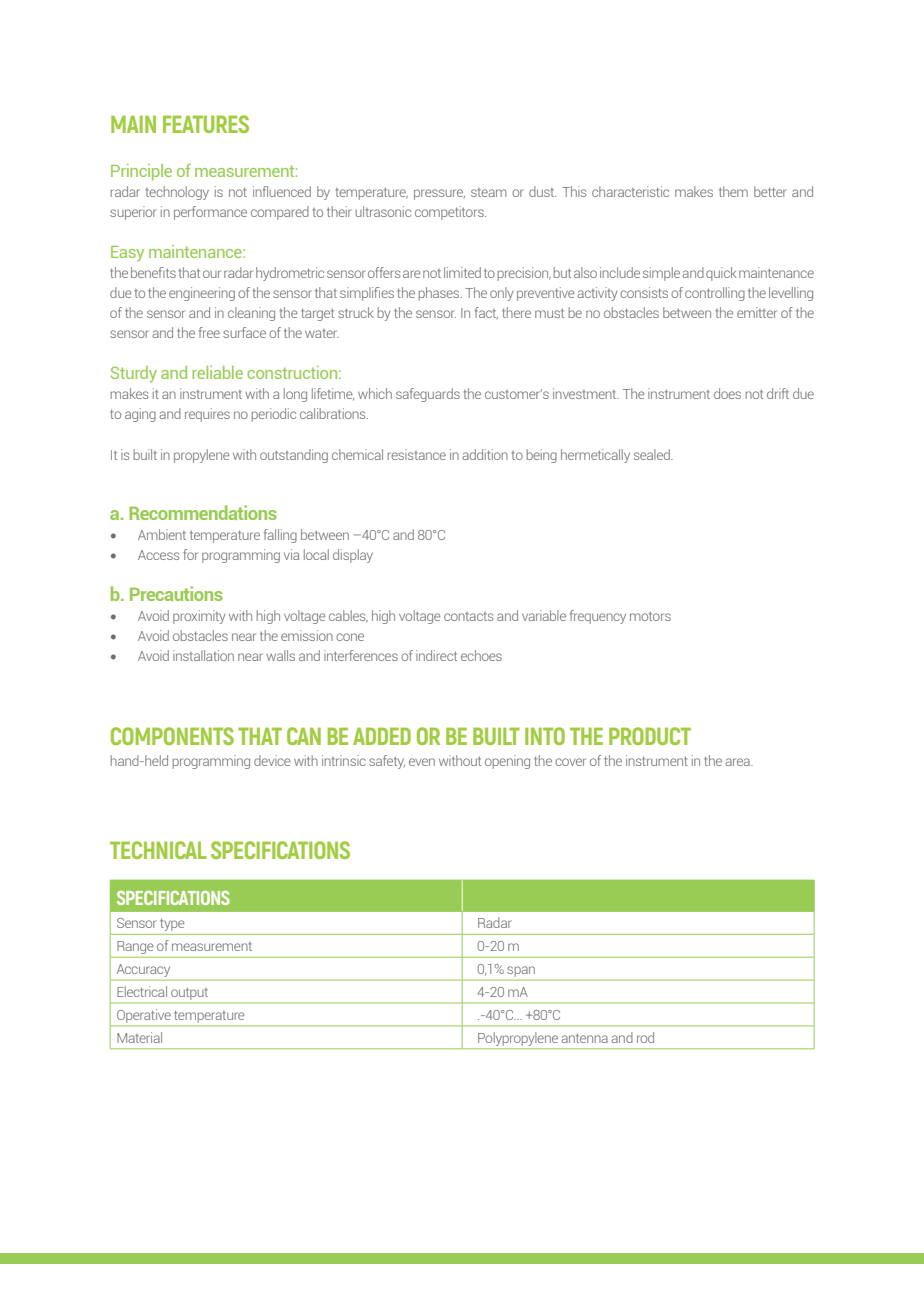  What do you see at coordinates (468, 616) in the screenshot?
I see `contacts` at bounding box center [468, 616].
